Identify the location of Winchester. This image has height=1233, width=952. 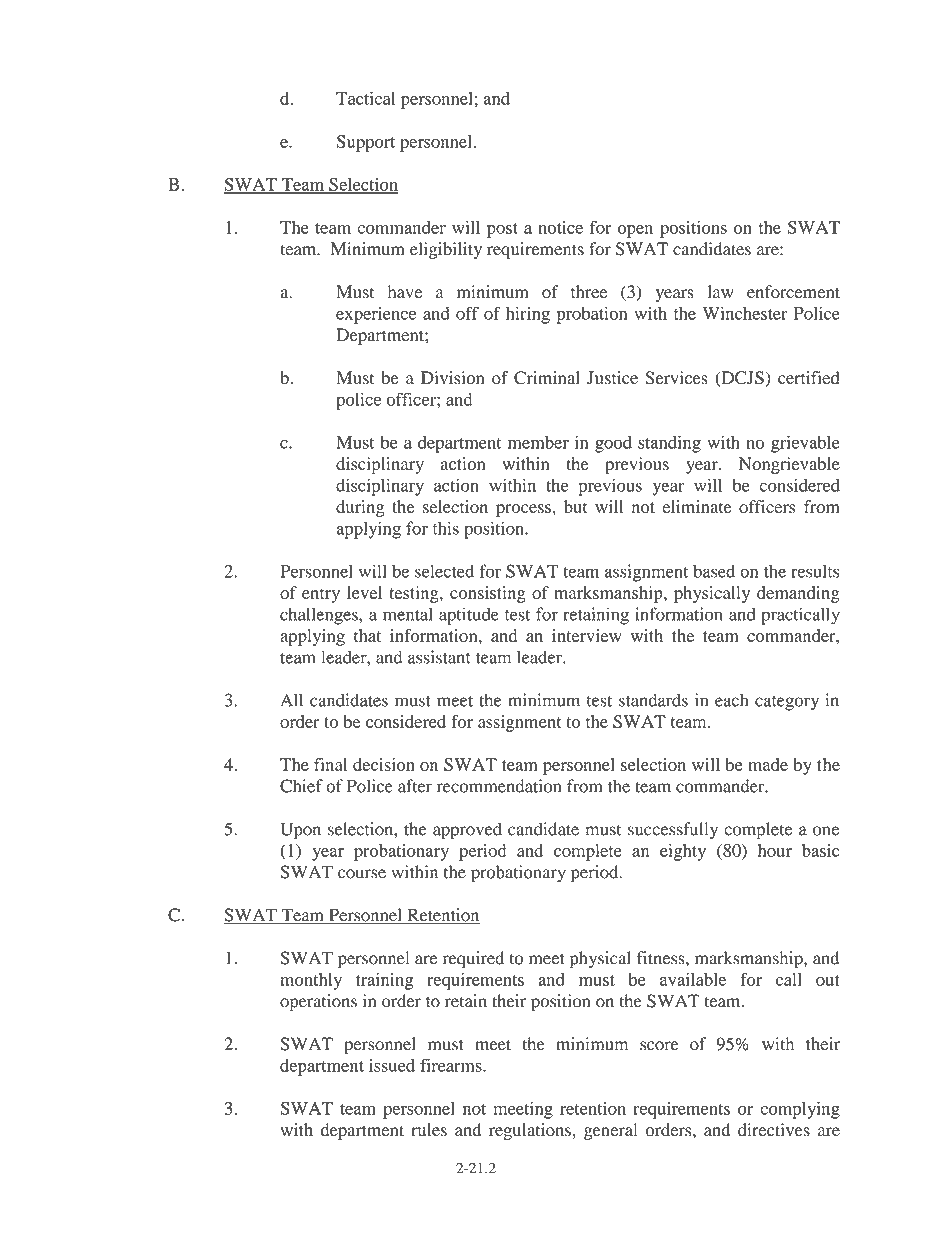
(745, 313).
